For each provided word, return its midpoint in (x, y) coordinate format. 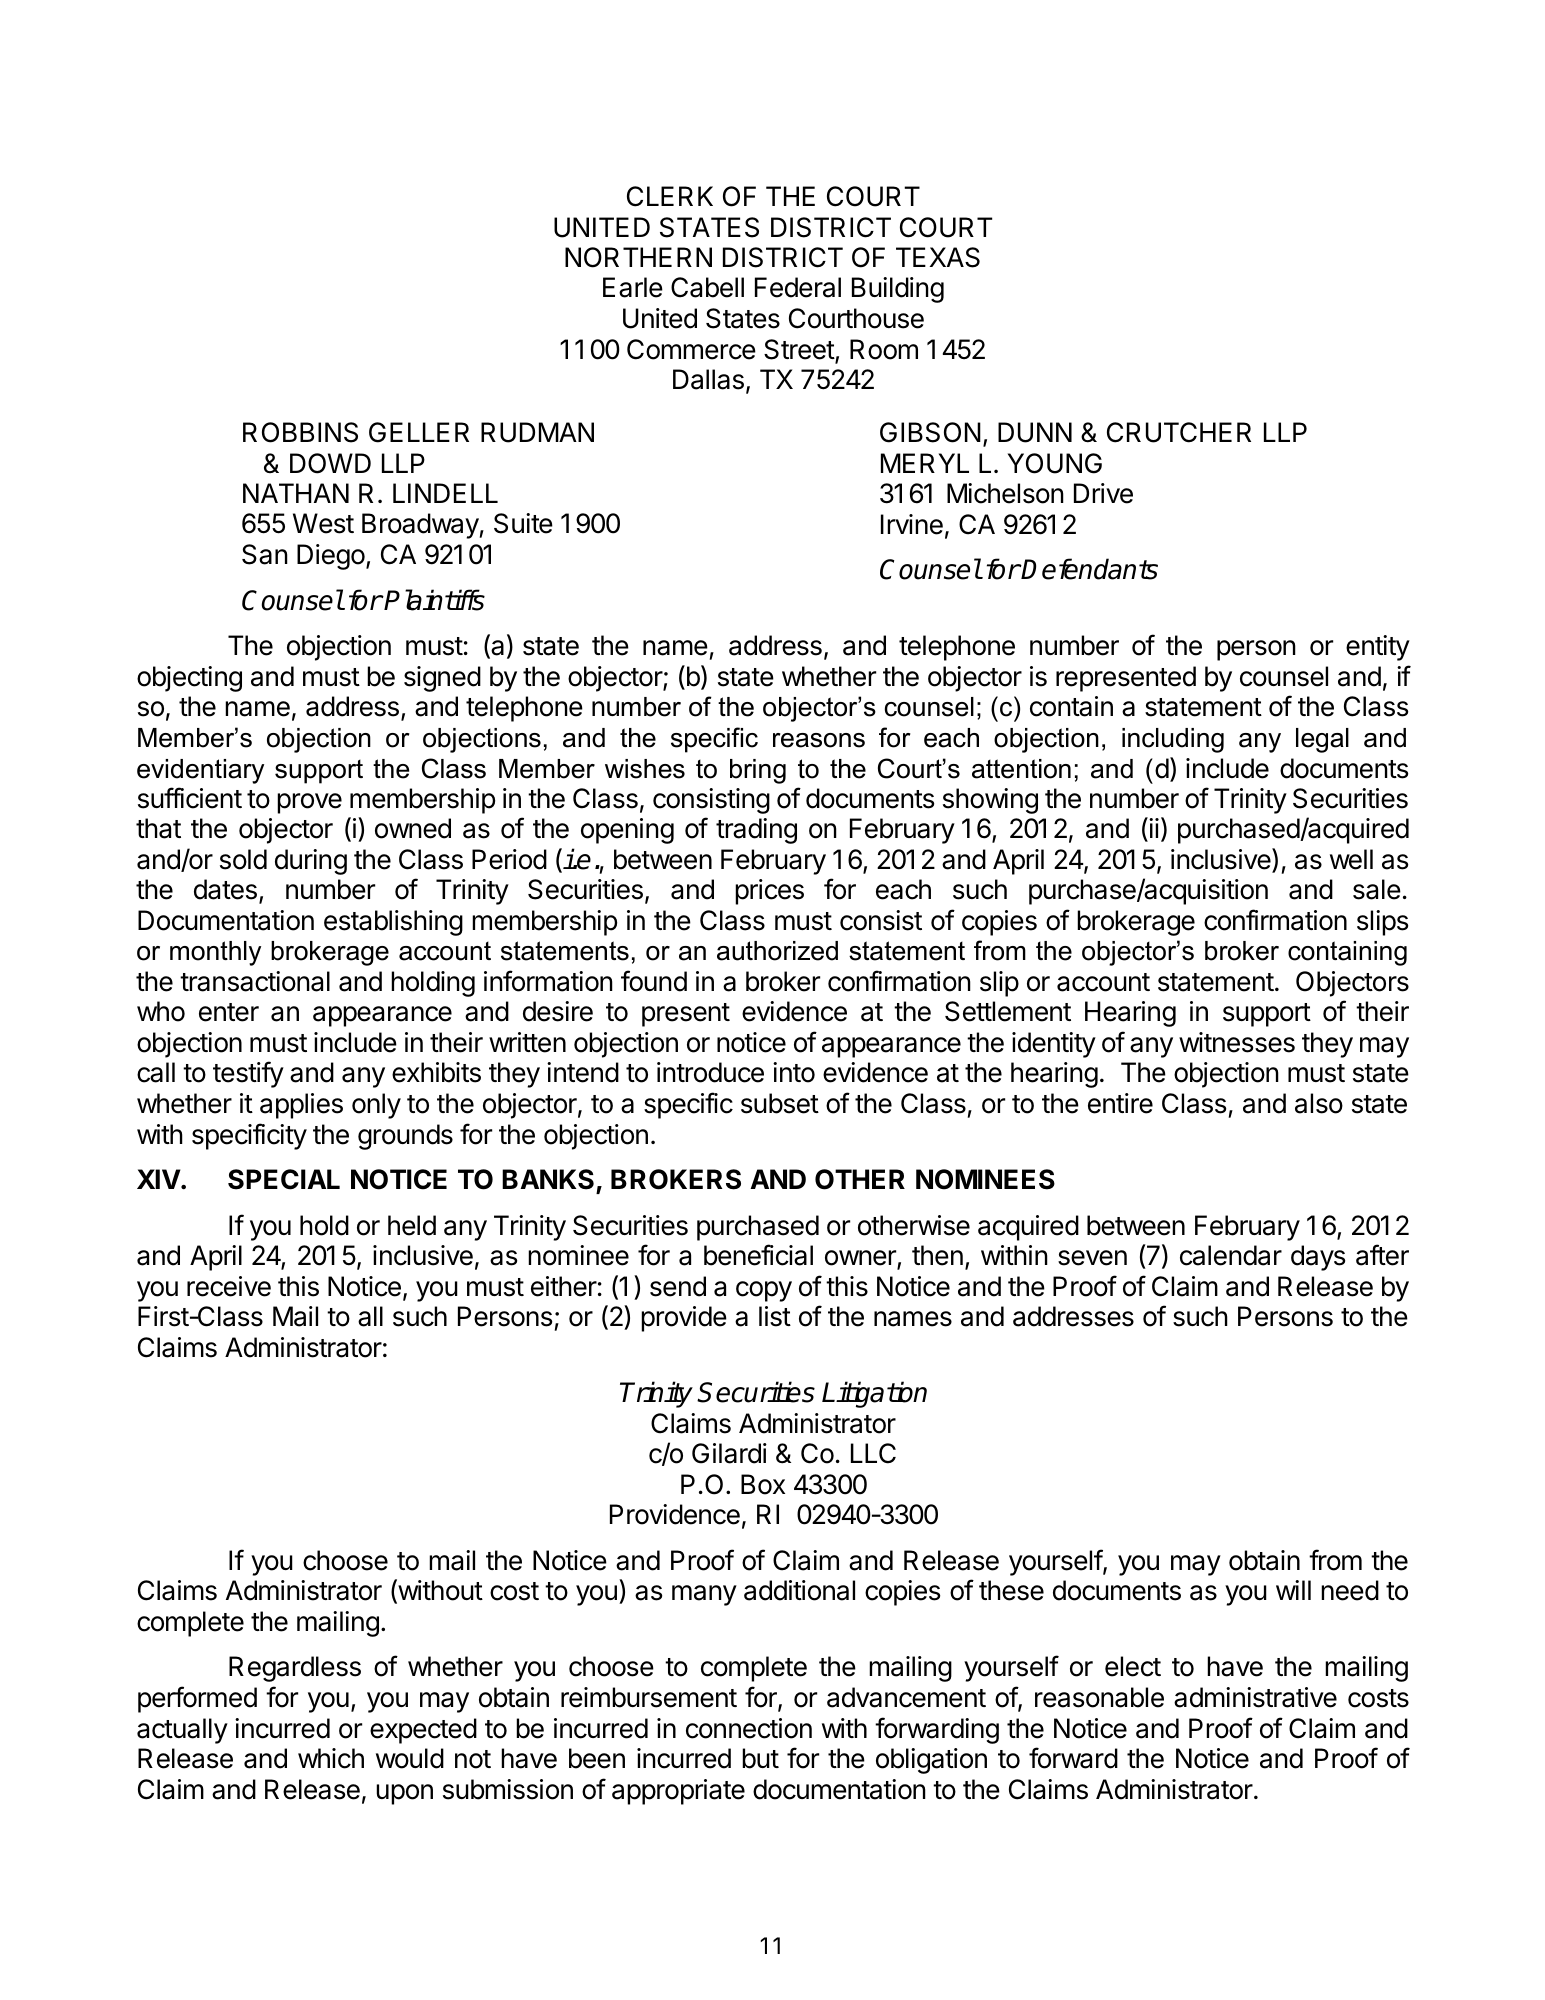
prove (309, 803)
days (1318, 1258)
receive (229, 1286)
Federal (798, 287)
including (1173, 740)
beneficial (758, 1255)
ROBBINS (300, 432)
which (331, 1758)
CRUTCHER (1179, 432)
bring (758, 771)
